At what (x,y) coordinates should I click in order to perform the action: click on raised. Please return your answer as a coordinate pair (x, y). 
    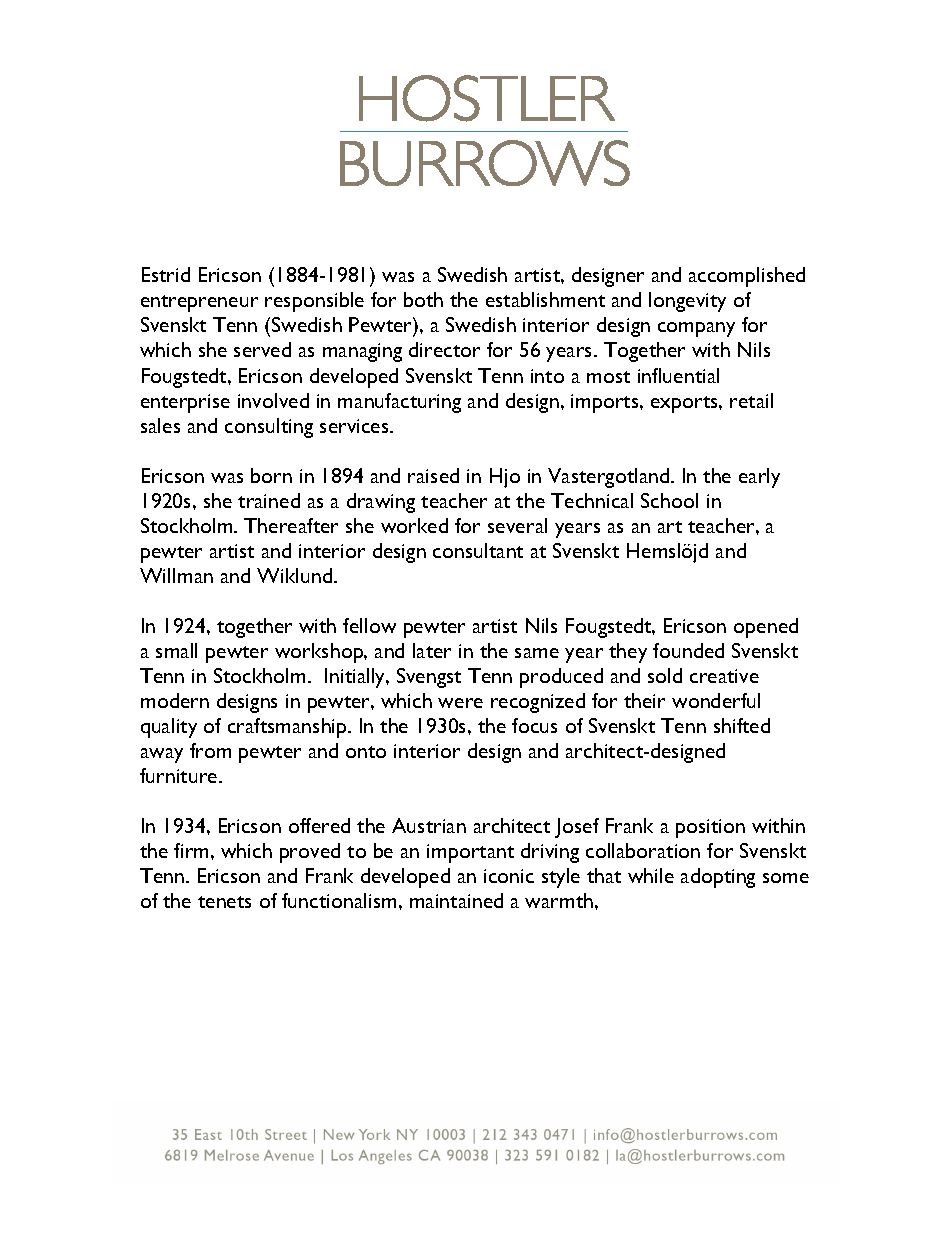
    Looking at the image, I should click on (433, 475).
